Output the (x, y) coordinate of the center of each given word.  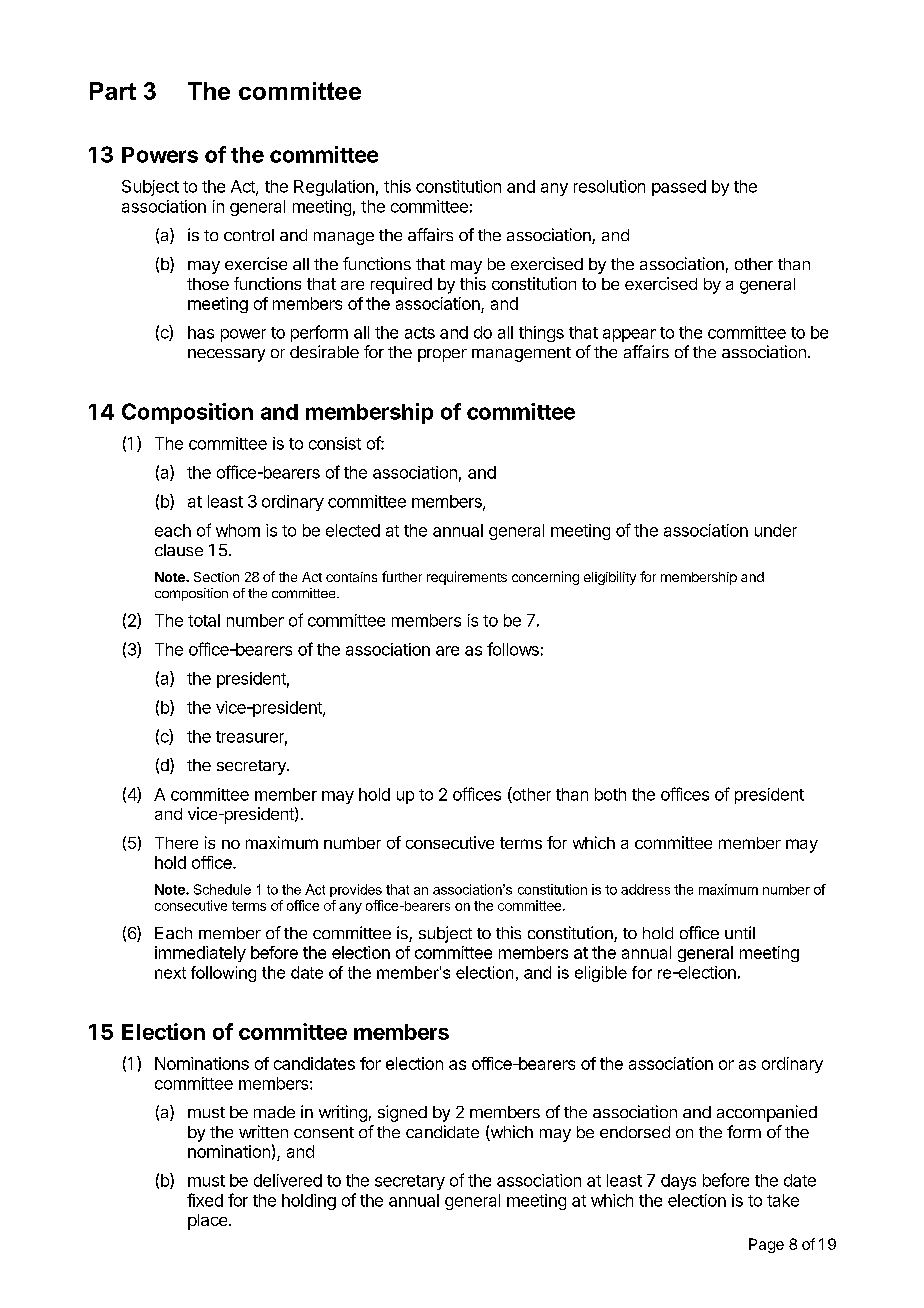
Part (113, 91)
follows (513, 649)
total (204, 620)
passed (679, 188)
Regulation (334, 188)
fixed (205, 1200)
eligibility (610, 578)
